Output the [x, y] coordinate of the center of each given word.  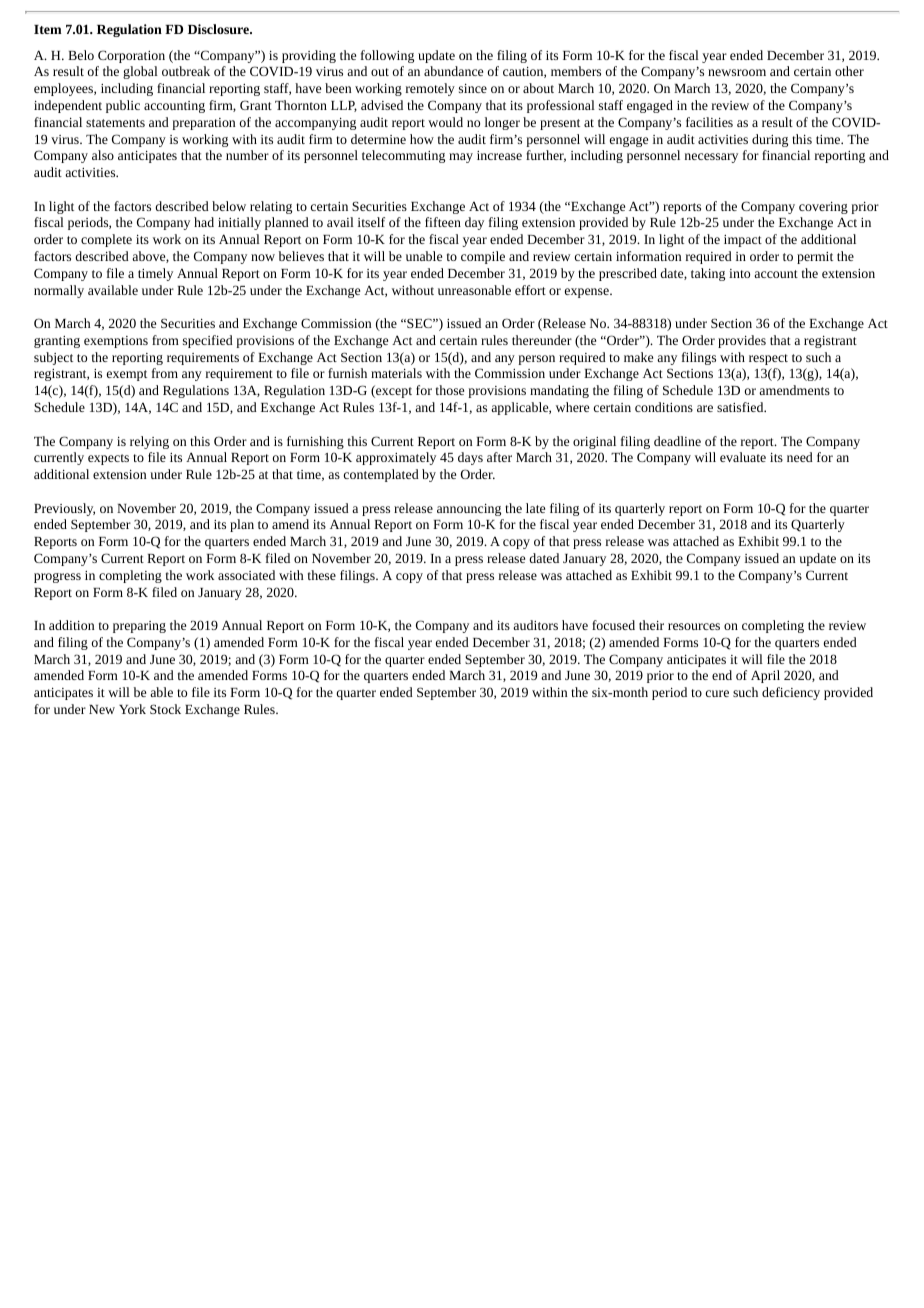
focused [613, 625]
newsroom [737, 72]
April [765, 676]
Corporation [131, 56]
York [132, 709]
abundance [453, 71]
